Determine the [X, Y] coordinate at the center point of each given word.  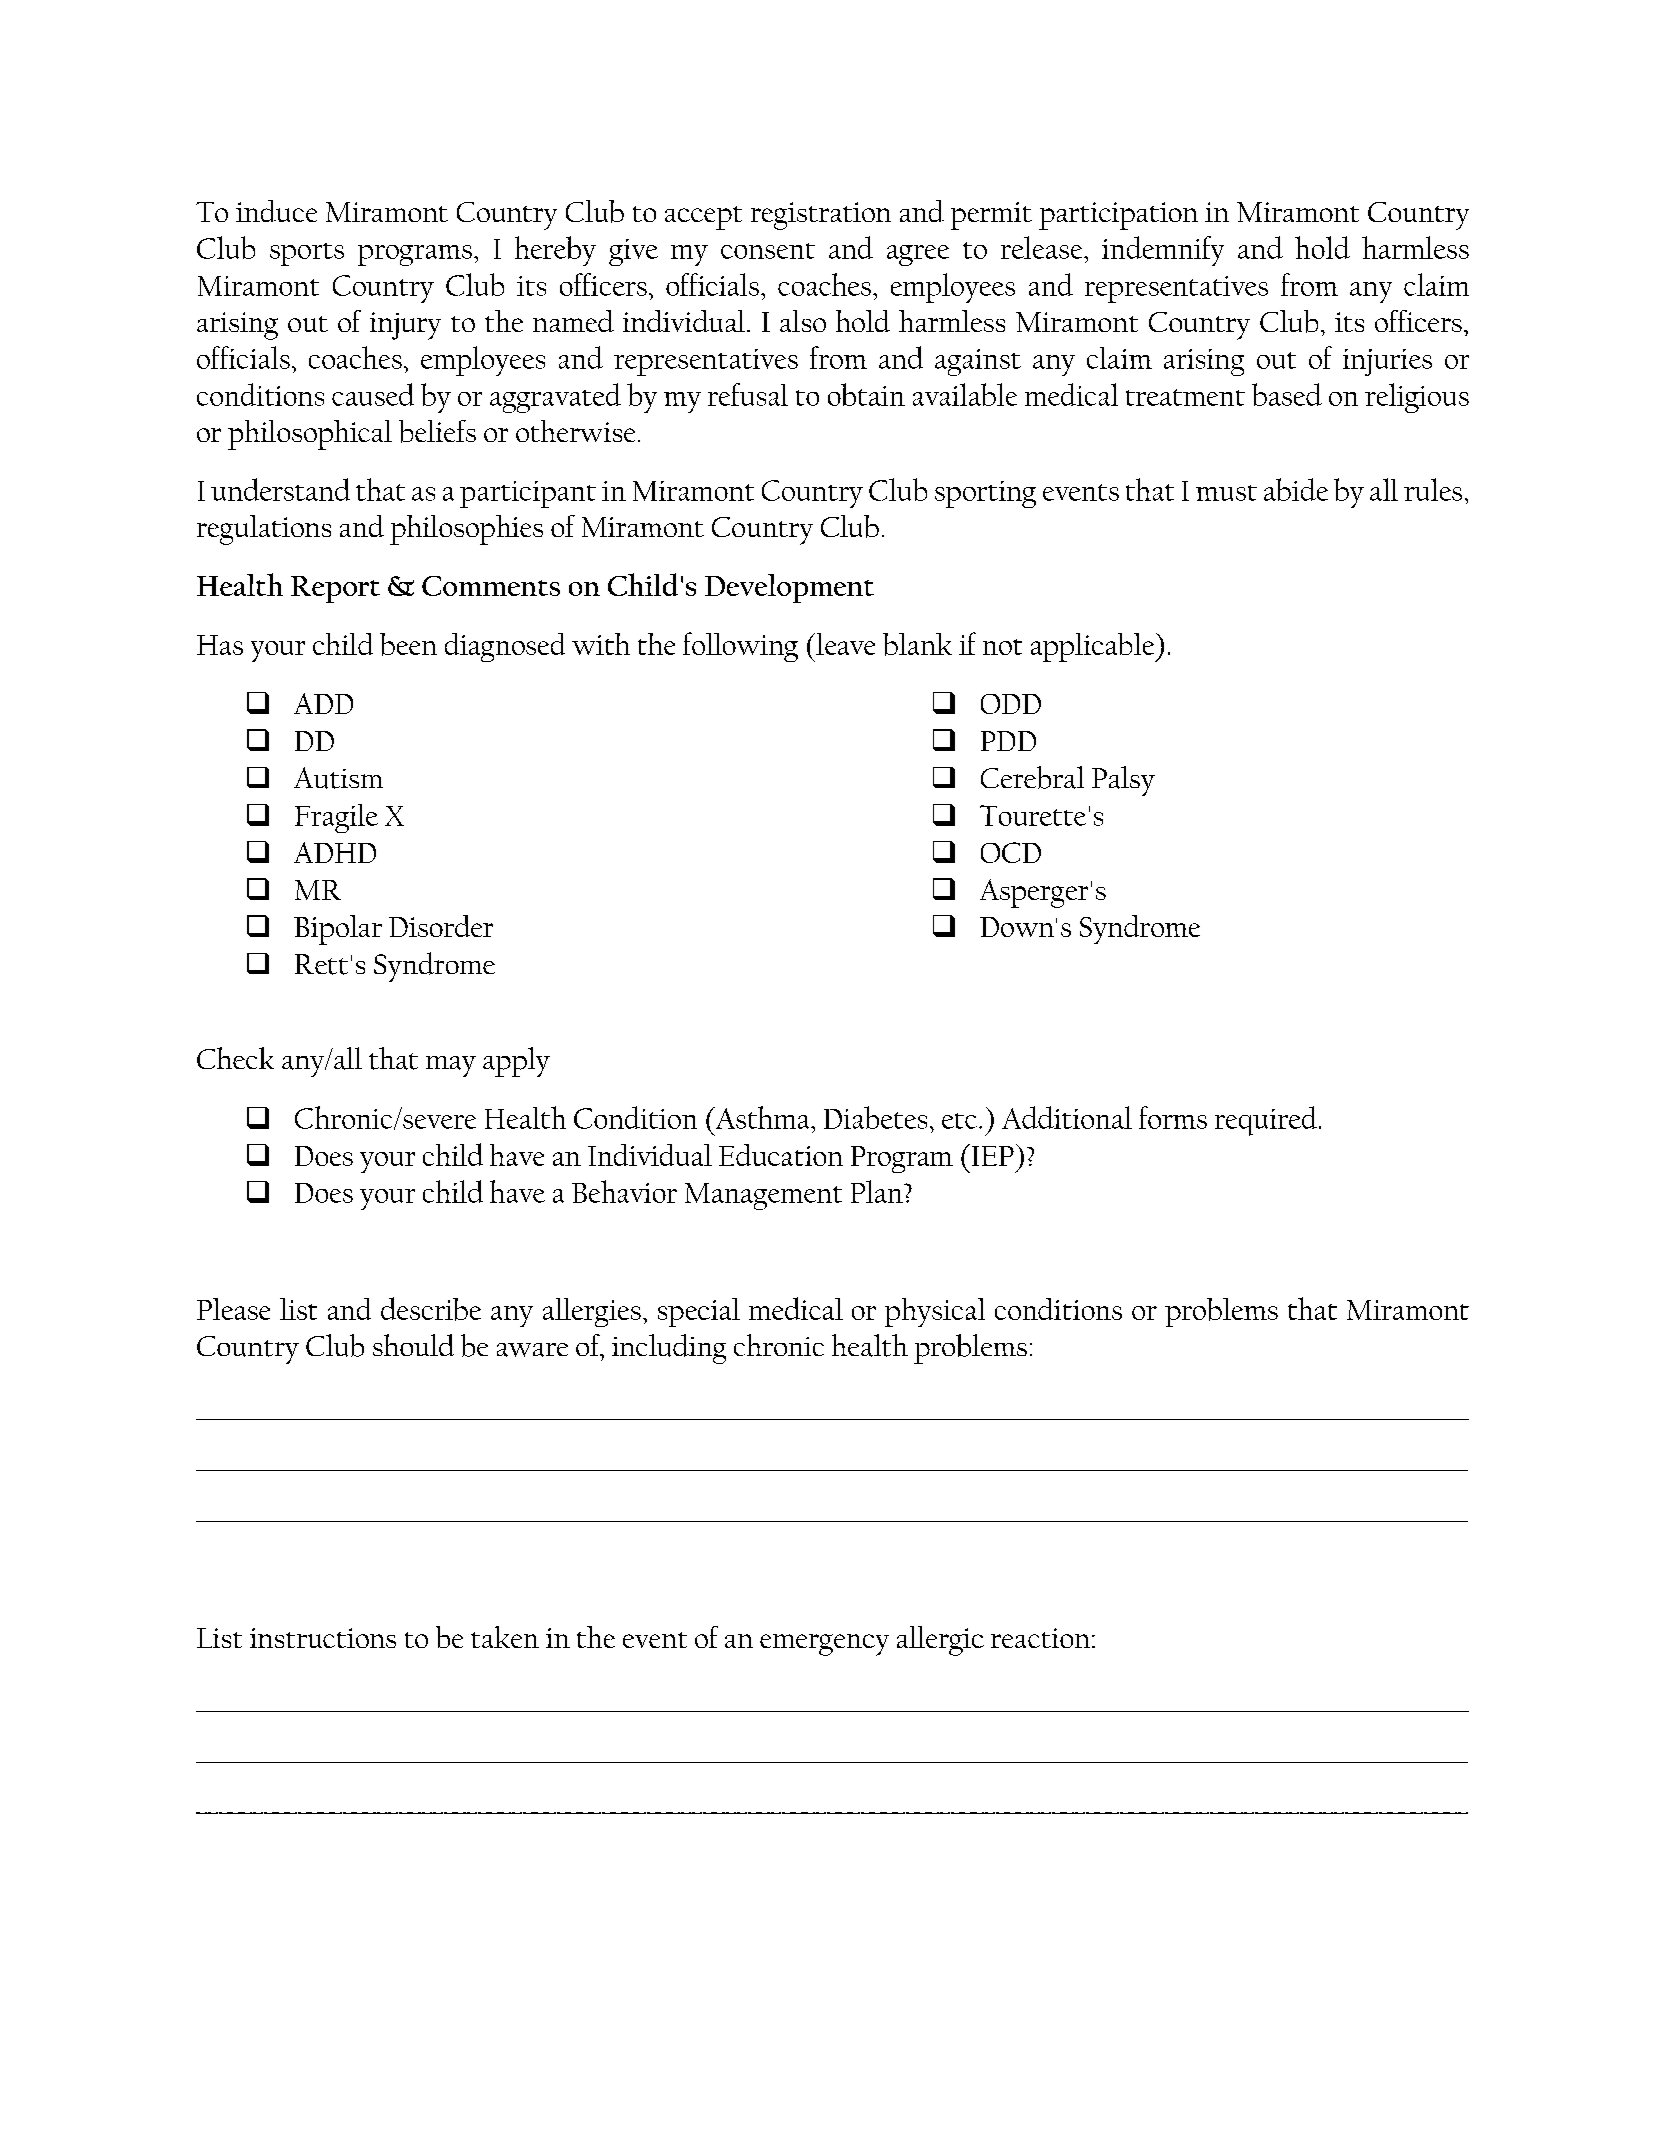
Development [789, 588]
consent [768, 251]
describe [431, 1309]
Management [763, 1196]
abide [1296, 489]
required [1267, 1121]
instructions [323, 1638]
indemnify [1163, 251]
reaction [1040, 1638]
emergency [824, 1645]
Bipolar [338, 930]
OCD [1011, 852]
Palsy [1123, 781]
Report [335, 589]
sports [307, 254]
